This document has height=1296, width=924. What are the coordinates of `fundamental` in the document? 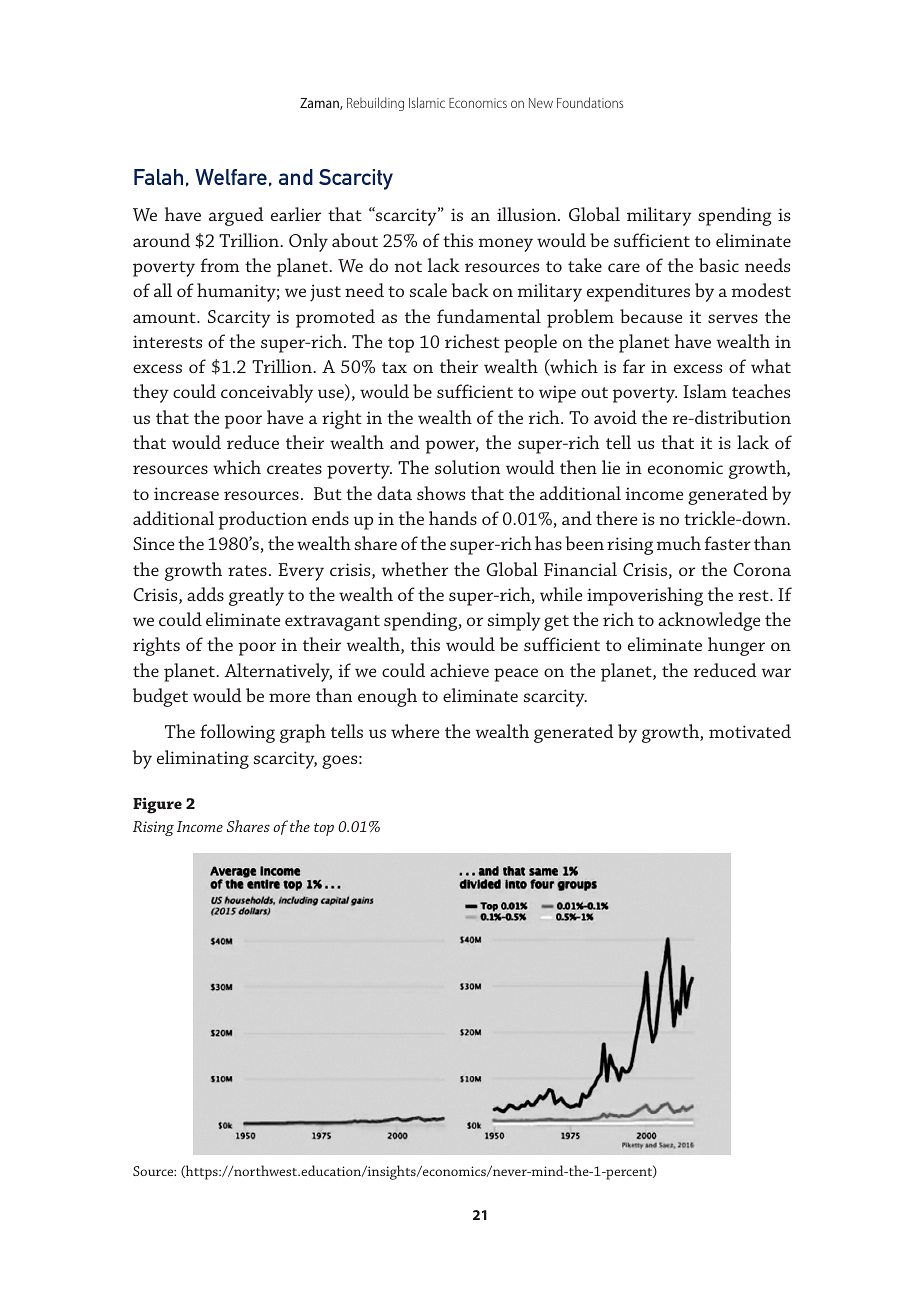 It's located at (489, 316).
